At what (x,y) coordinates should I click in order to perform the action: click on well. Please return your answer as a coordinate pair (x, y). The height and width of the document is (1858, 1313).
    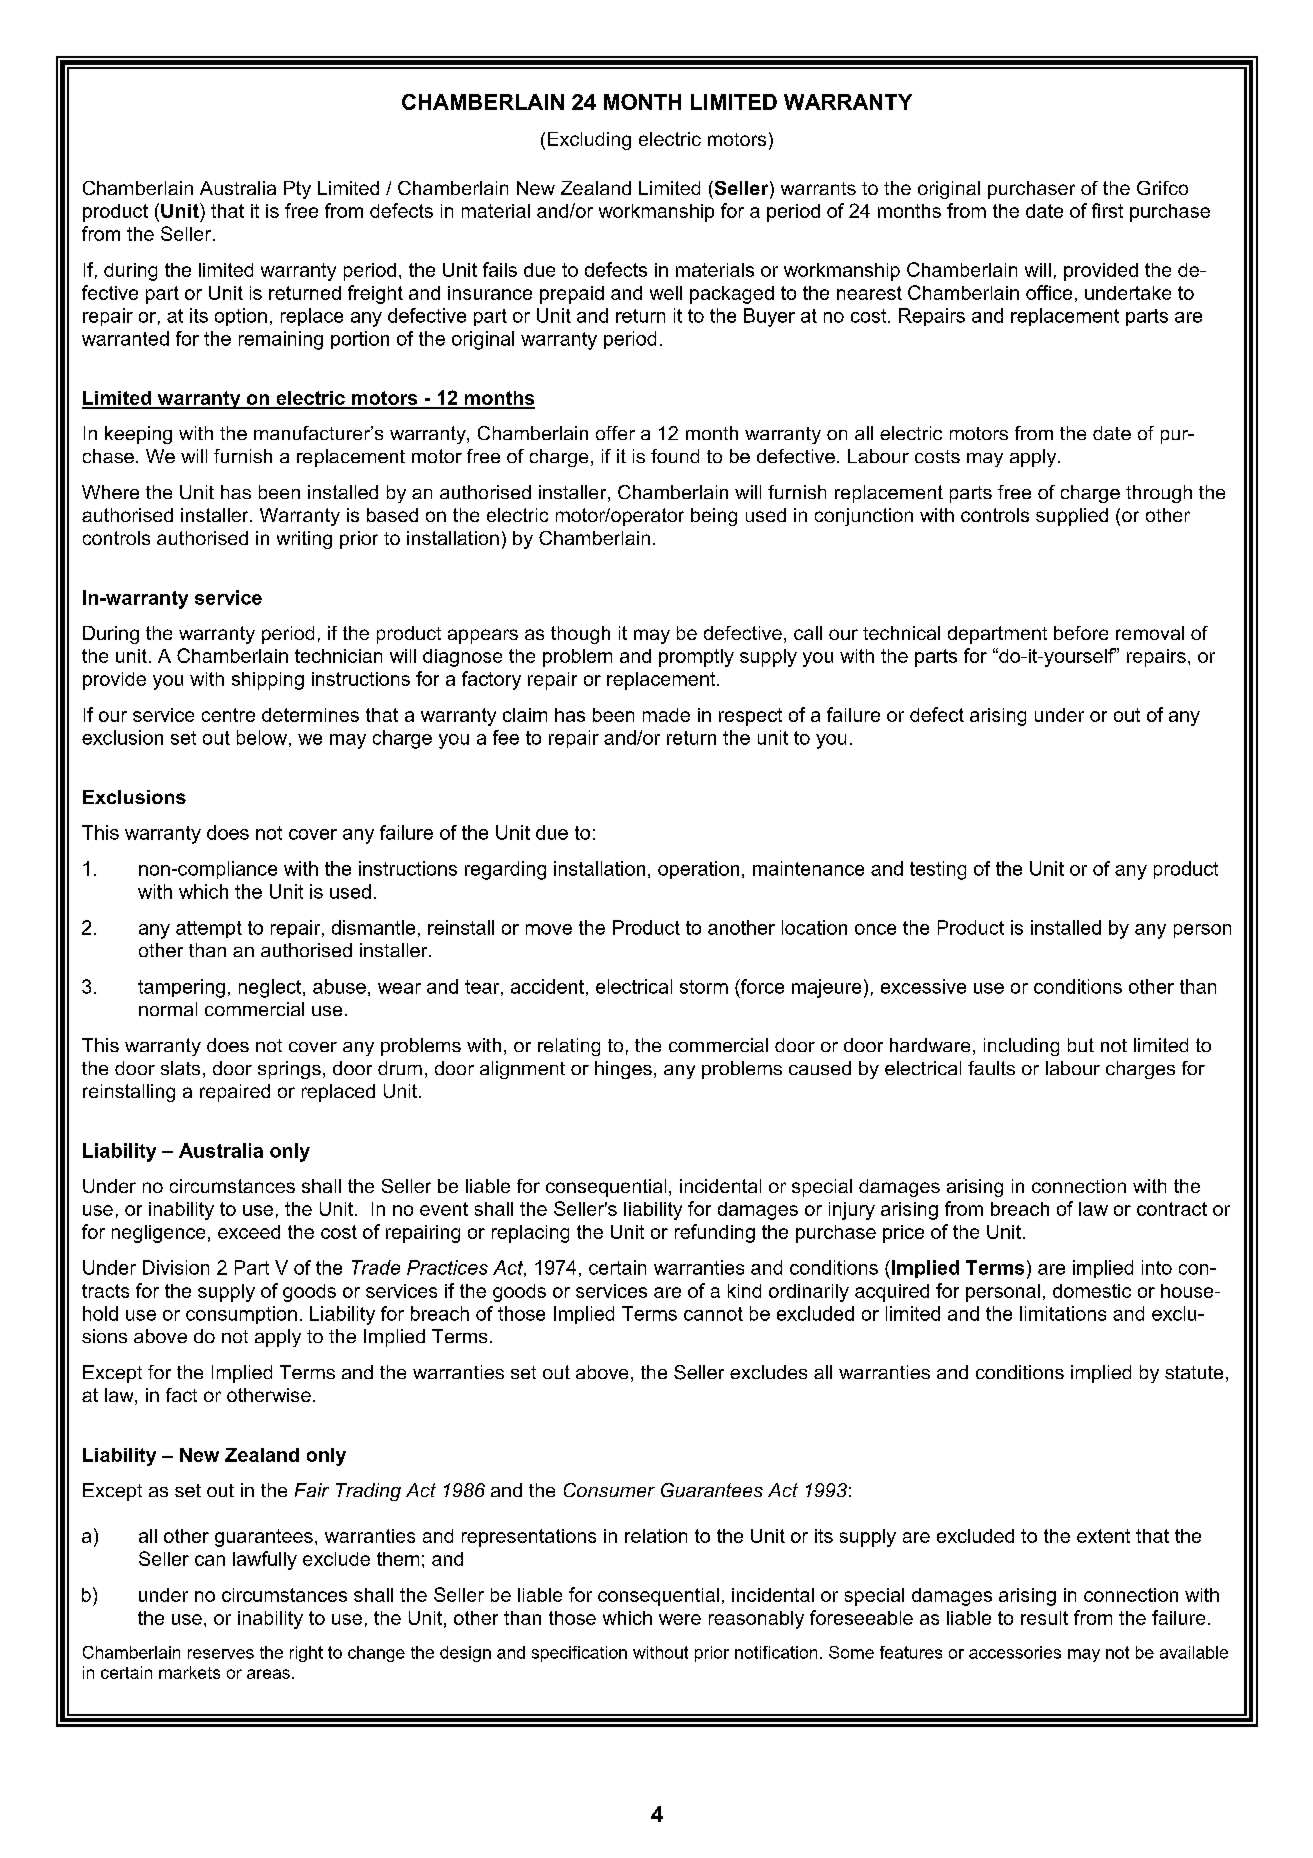
    Looking at the image, I should click on (666, 293).
